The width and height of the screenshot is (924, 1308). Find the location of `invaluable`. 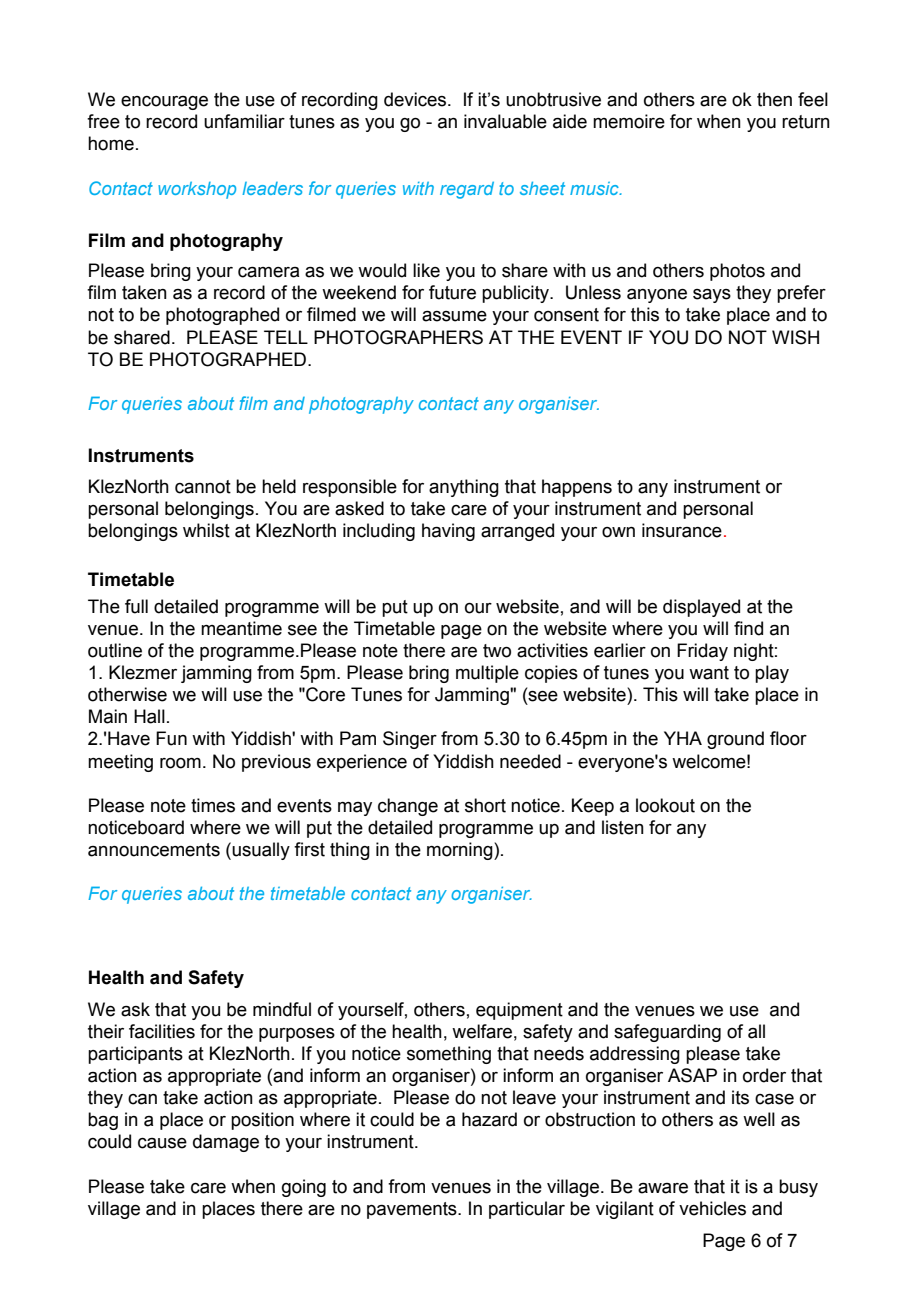

invaluable is located at coordinates (505, 121).
